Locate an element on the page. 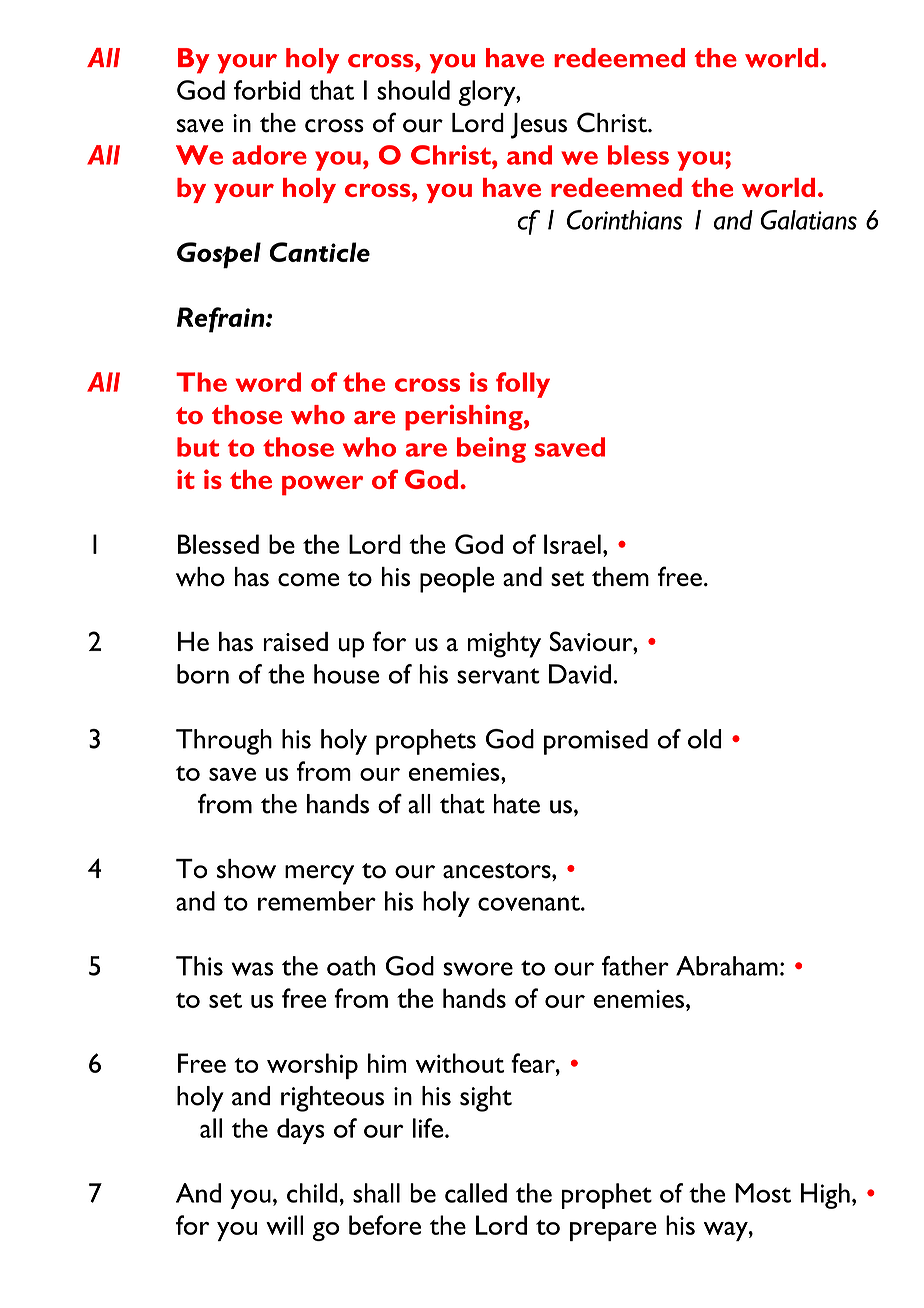  will is located at coordinates (285, 1225).
